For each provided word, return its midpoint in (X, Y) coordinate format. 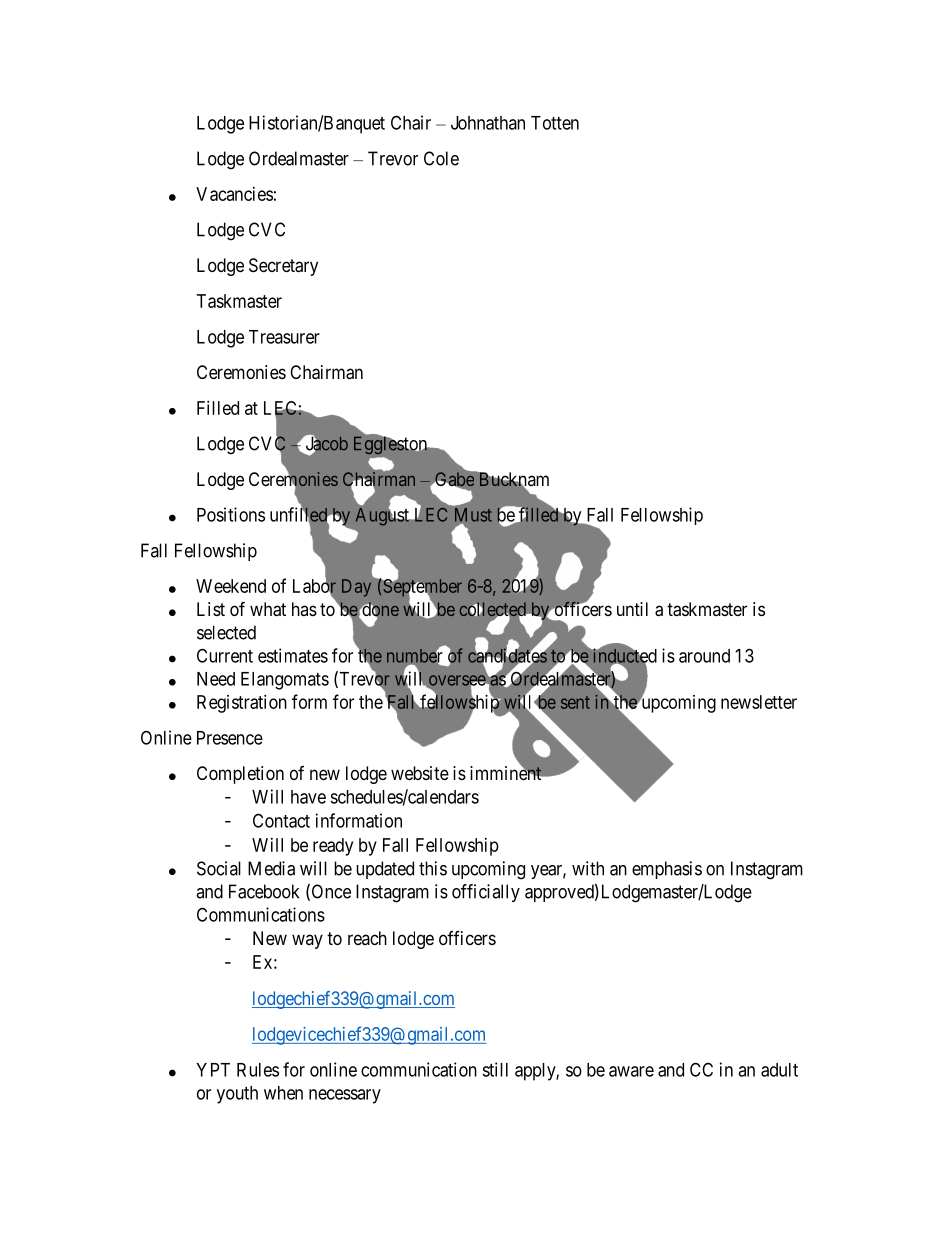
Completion (240, 775)
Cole (441, 158)
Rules (258, 1070)
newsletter (759, 702)
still (495, 1069)
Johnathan (488, 123)
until (632, 609)
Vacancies (234, 194)
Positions (231, 514)
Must (473, 515)
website (420, 773)
